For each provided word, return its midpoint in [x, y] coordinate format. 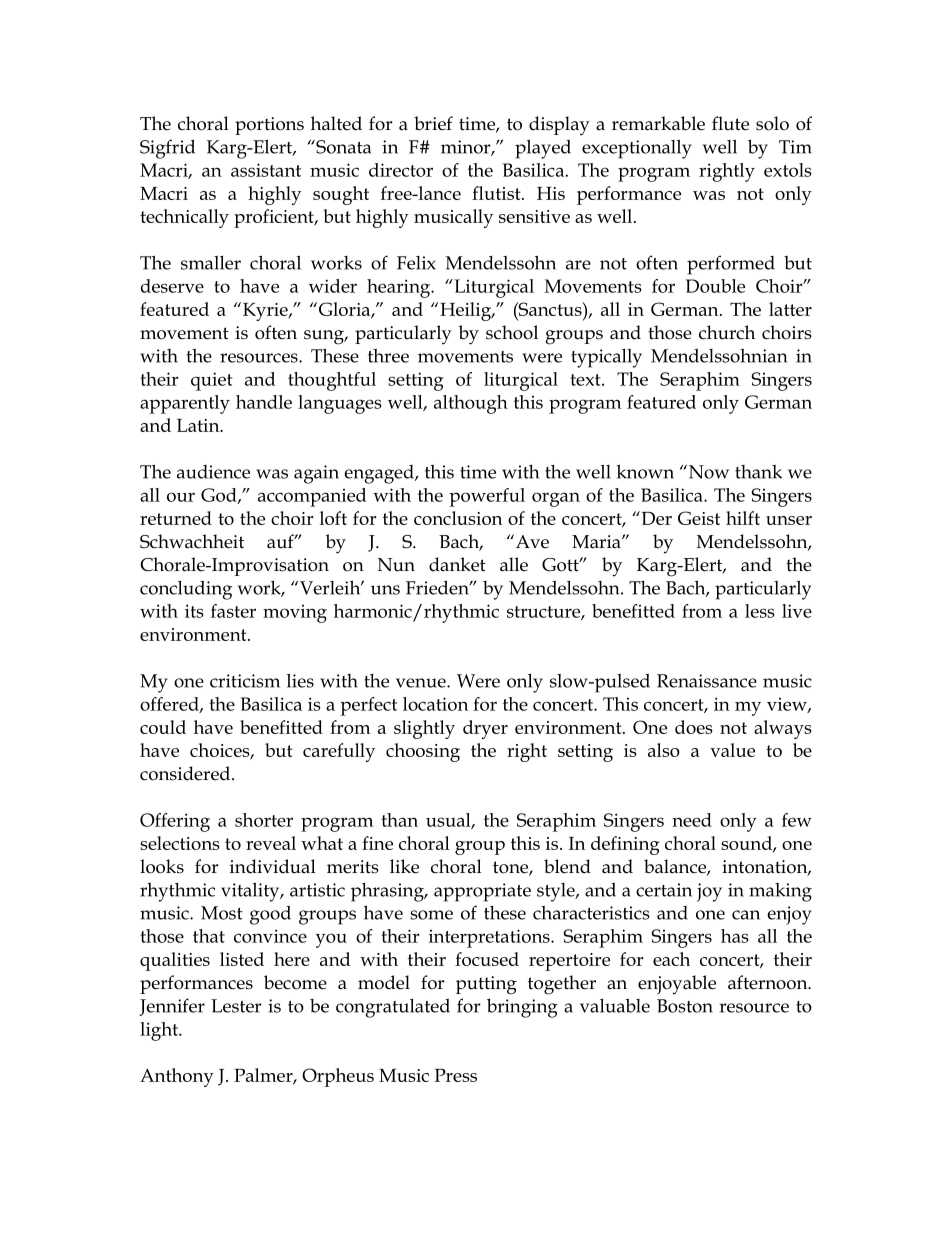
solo [772, 123]
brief [433, 123]
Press [455, 1075]
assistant [266, 170]
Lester [236, 1006]
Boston [685, 1006]
